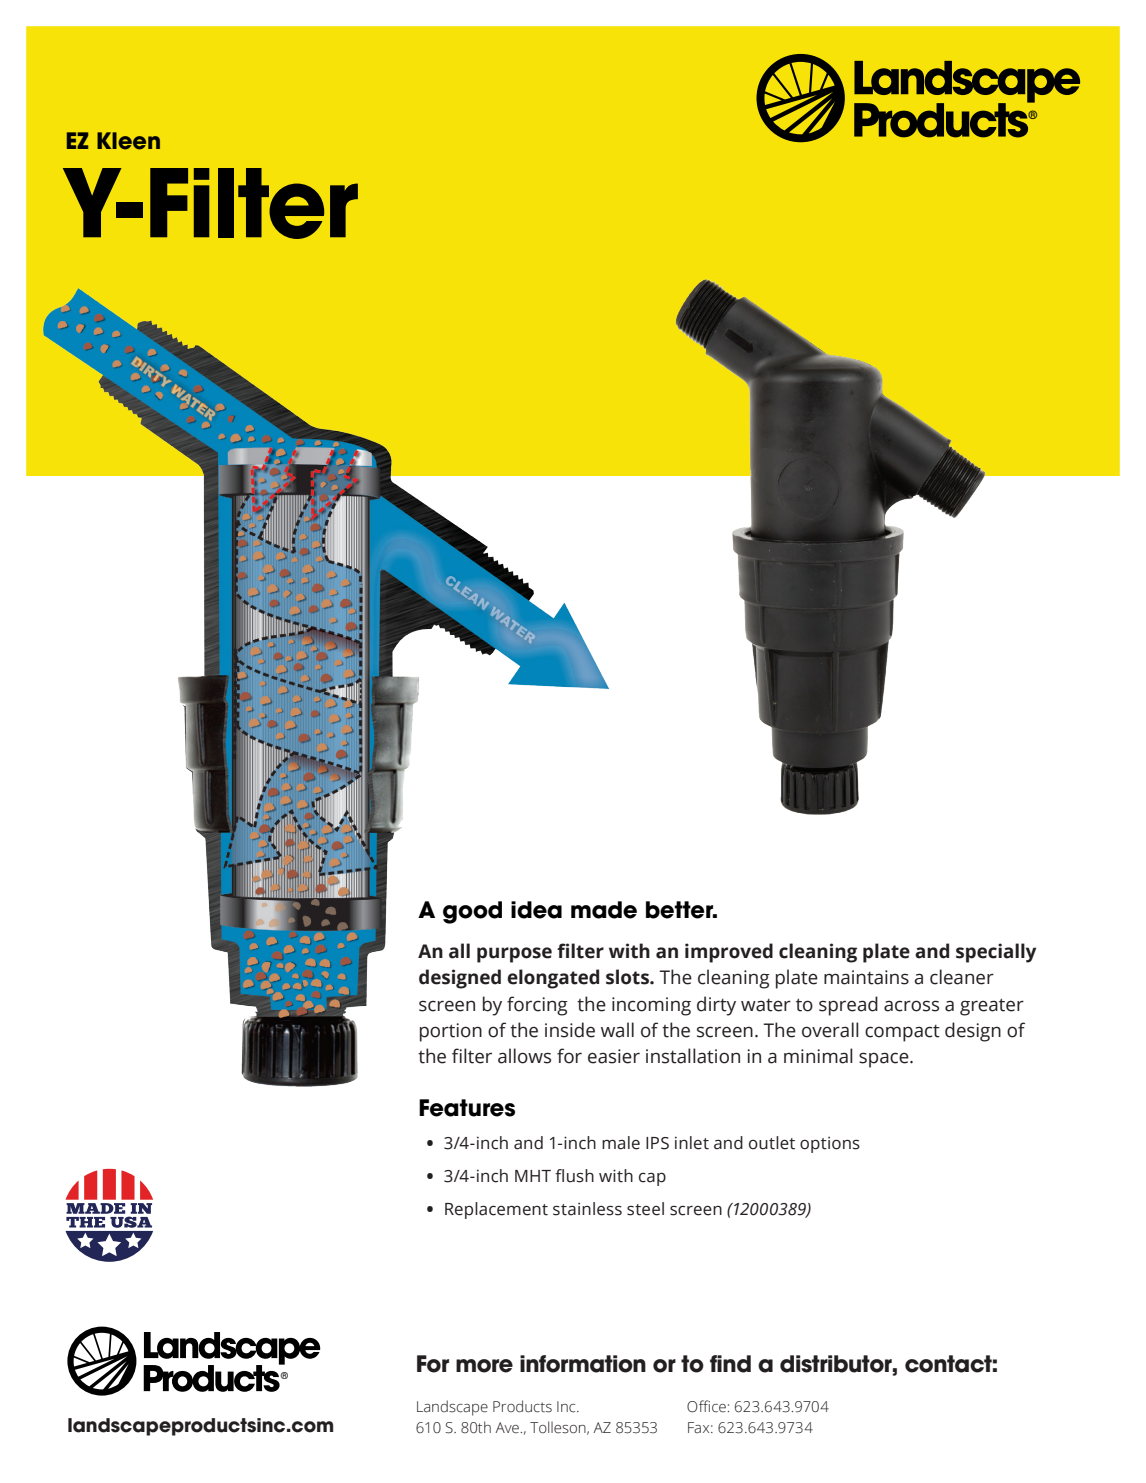 The width and height of the page is (1146, 1483). What do you see at coordinates (996, 953) in the page?
I see `specially` at bounding box center [996, 953].
